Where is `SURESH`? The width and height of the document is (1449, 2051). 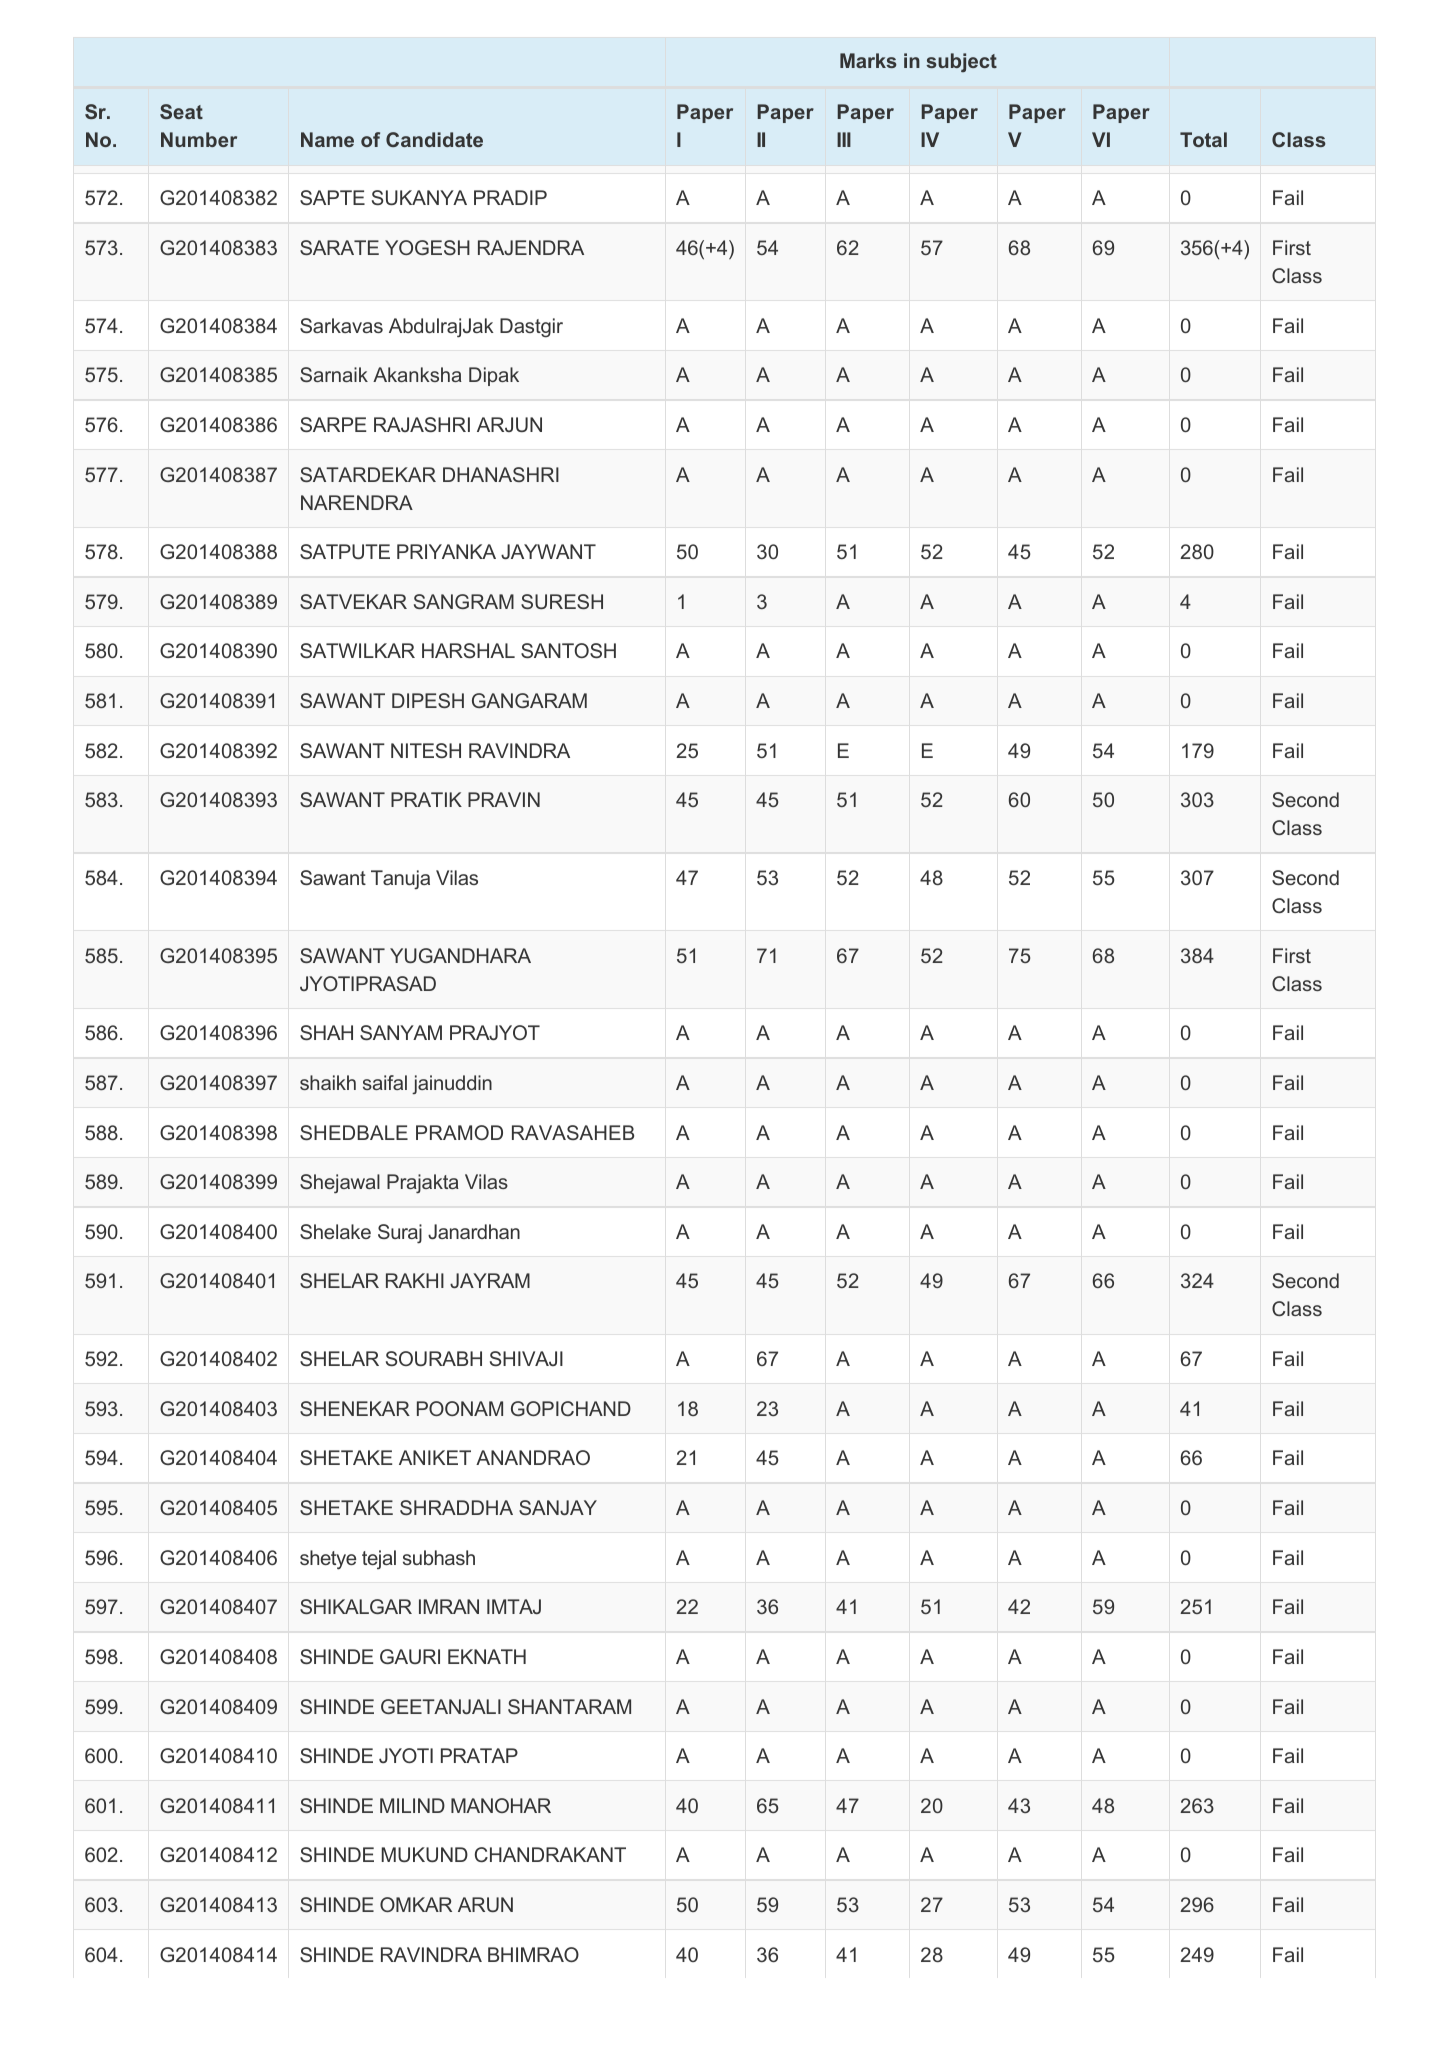 SURESH is located at coordinates (562, 601).
